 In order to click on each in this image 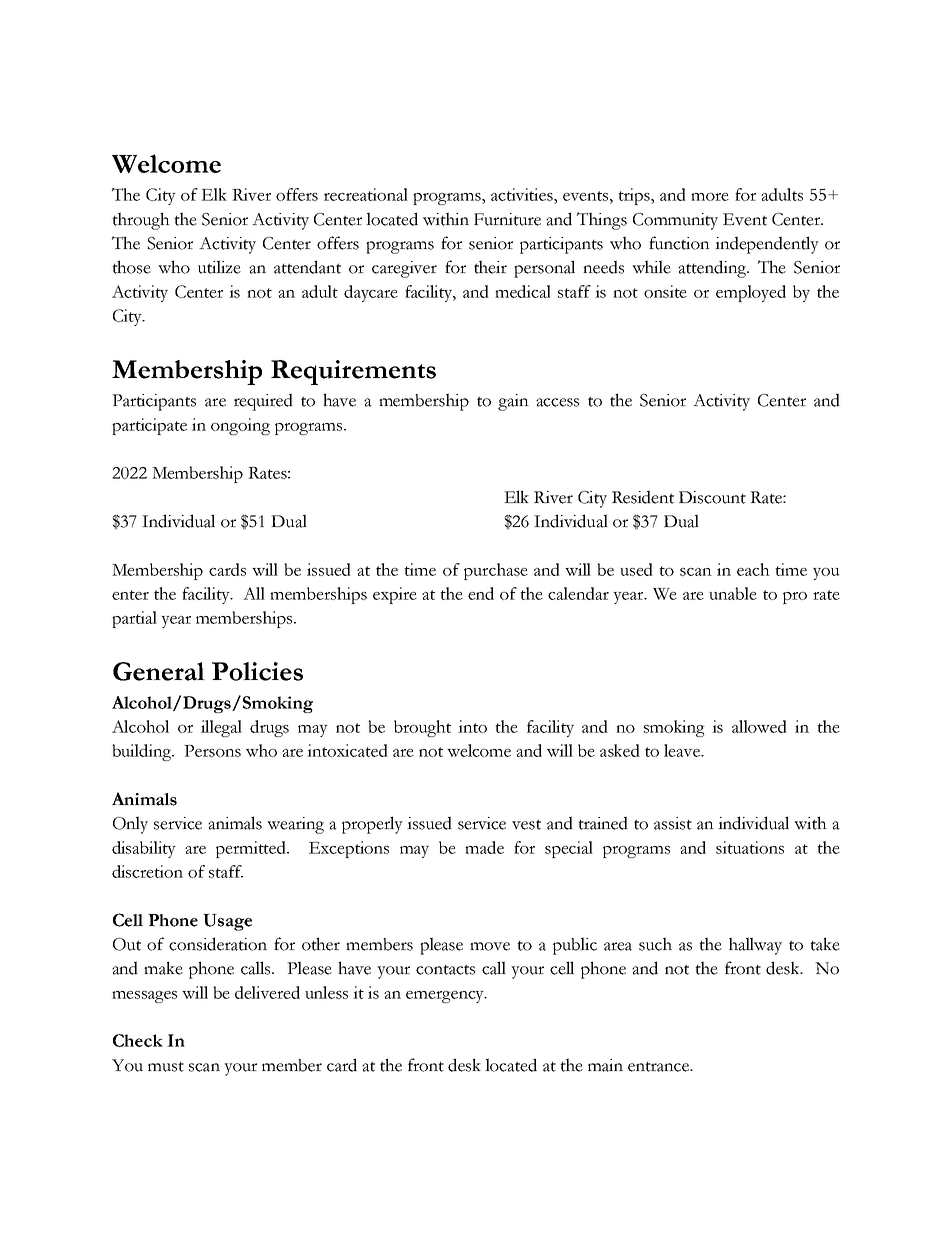, I will do `click(753, 569)`.
